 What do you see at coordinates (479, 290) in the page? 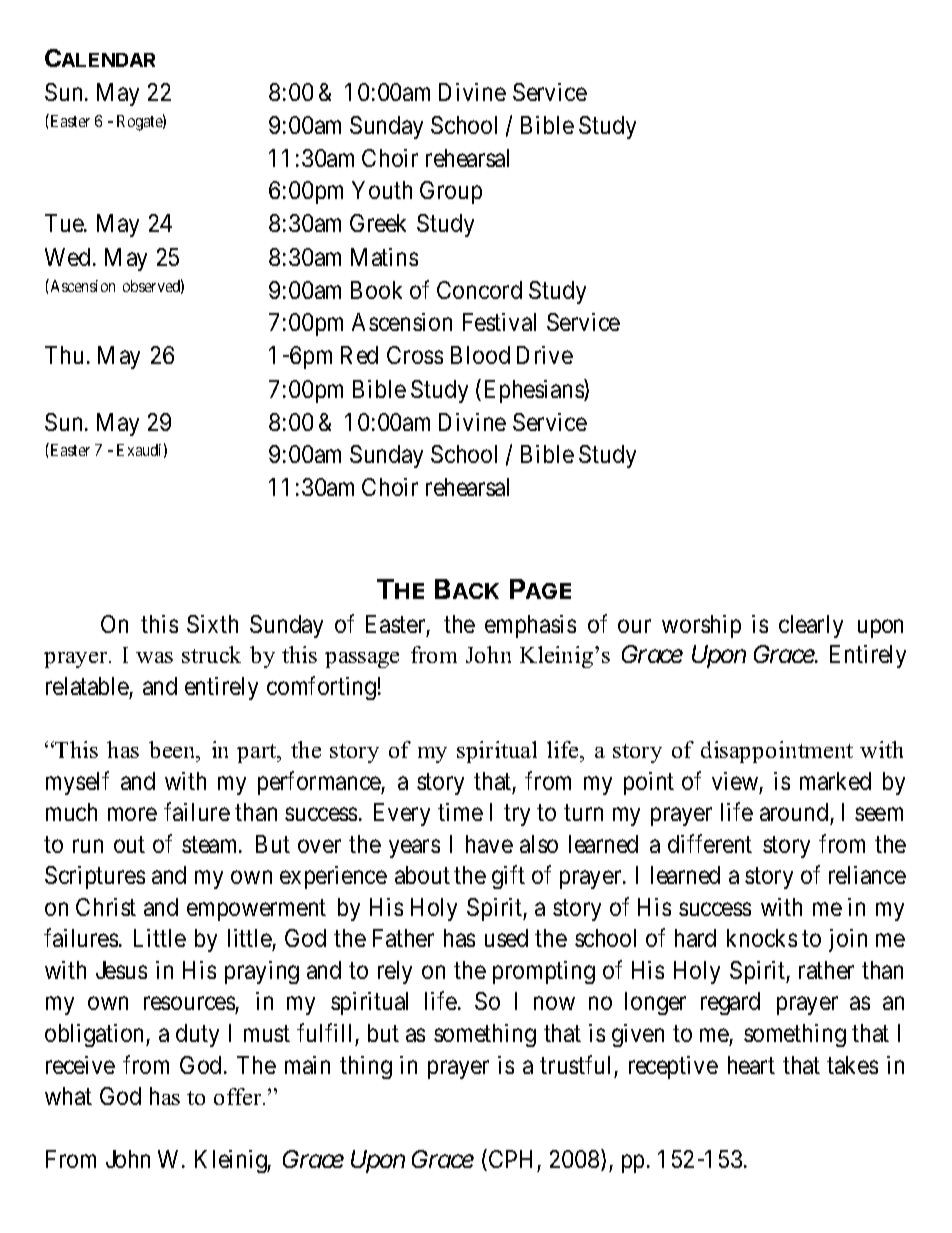
I see `Concord` at bounding box center [479, 290].
